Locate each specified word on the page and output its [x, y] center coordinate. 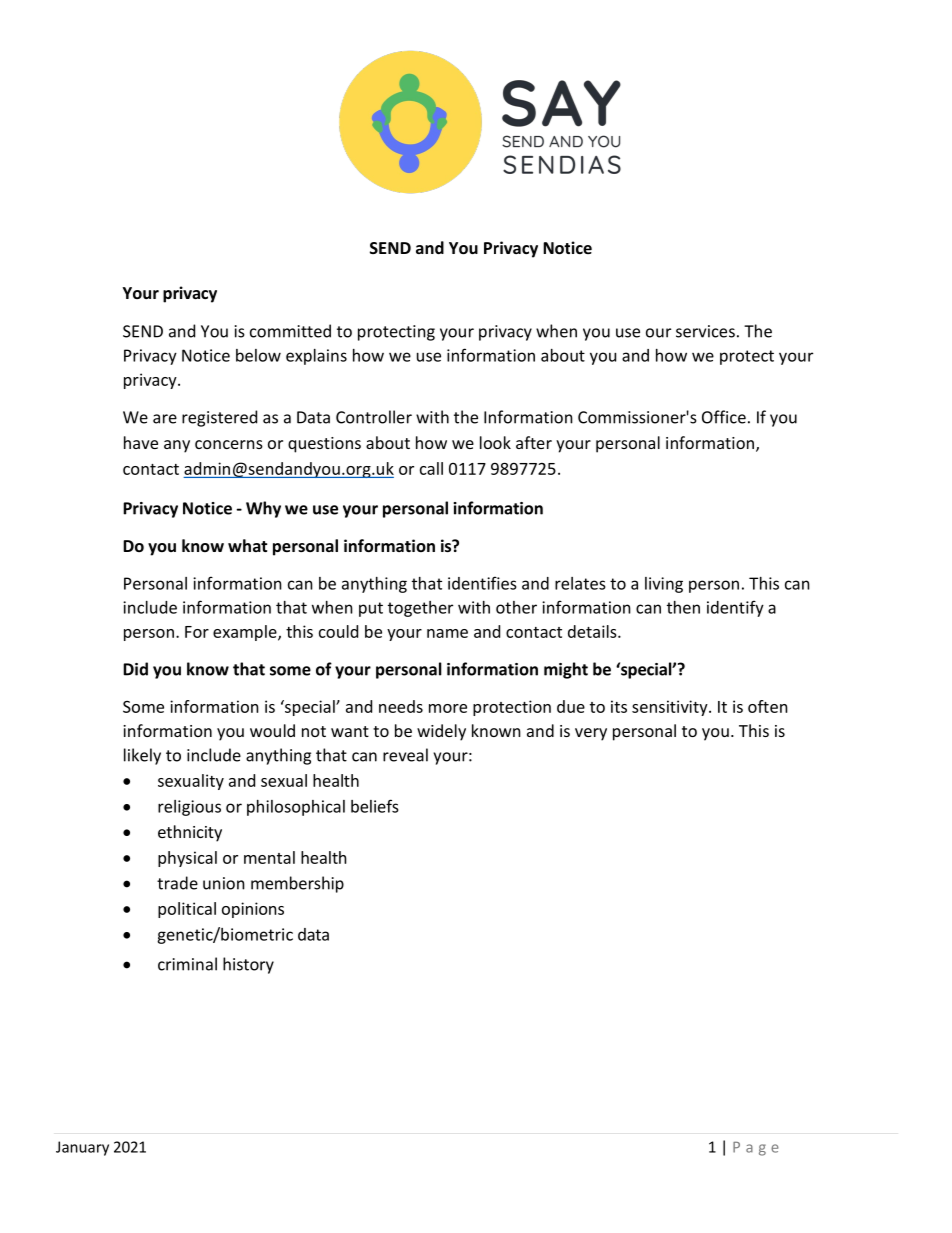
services [705, 331]
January [82, 1148]
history [248, 965]
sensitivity [671, 708]
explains [316, 357]
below [258, 355]
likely [142, 756]
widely [441, 732]
